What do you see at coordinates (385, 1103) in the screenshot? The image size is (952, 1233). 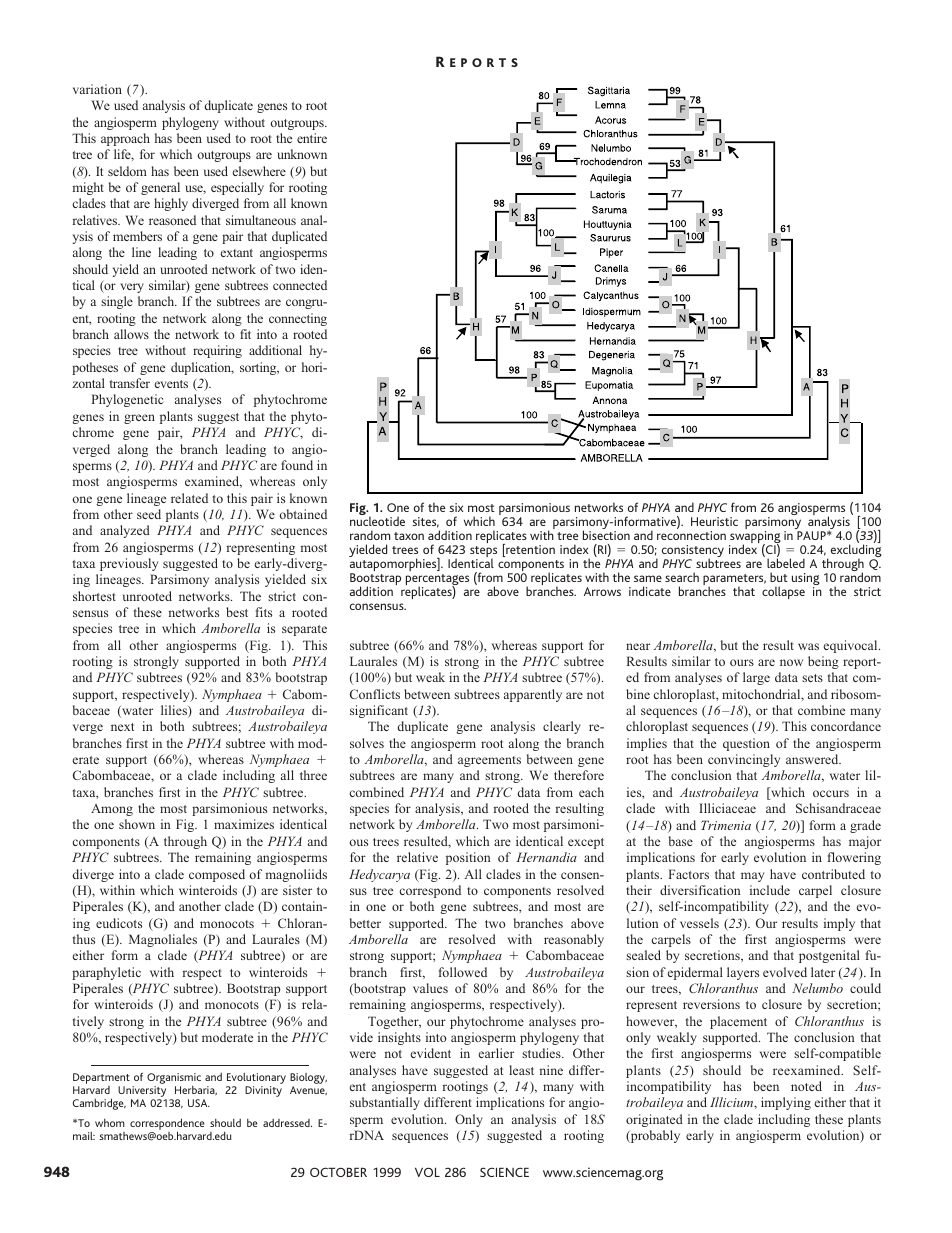 I see `substantially` at bounding box center [385, 1103].
